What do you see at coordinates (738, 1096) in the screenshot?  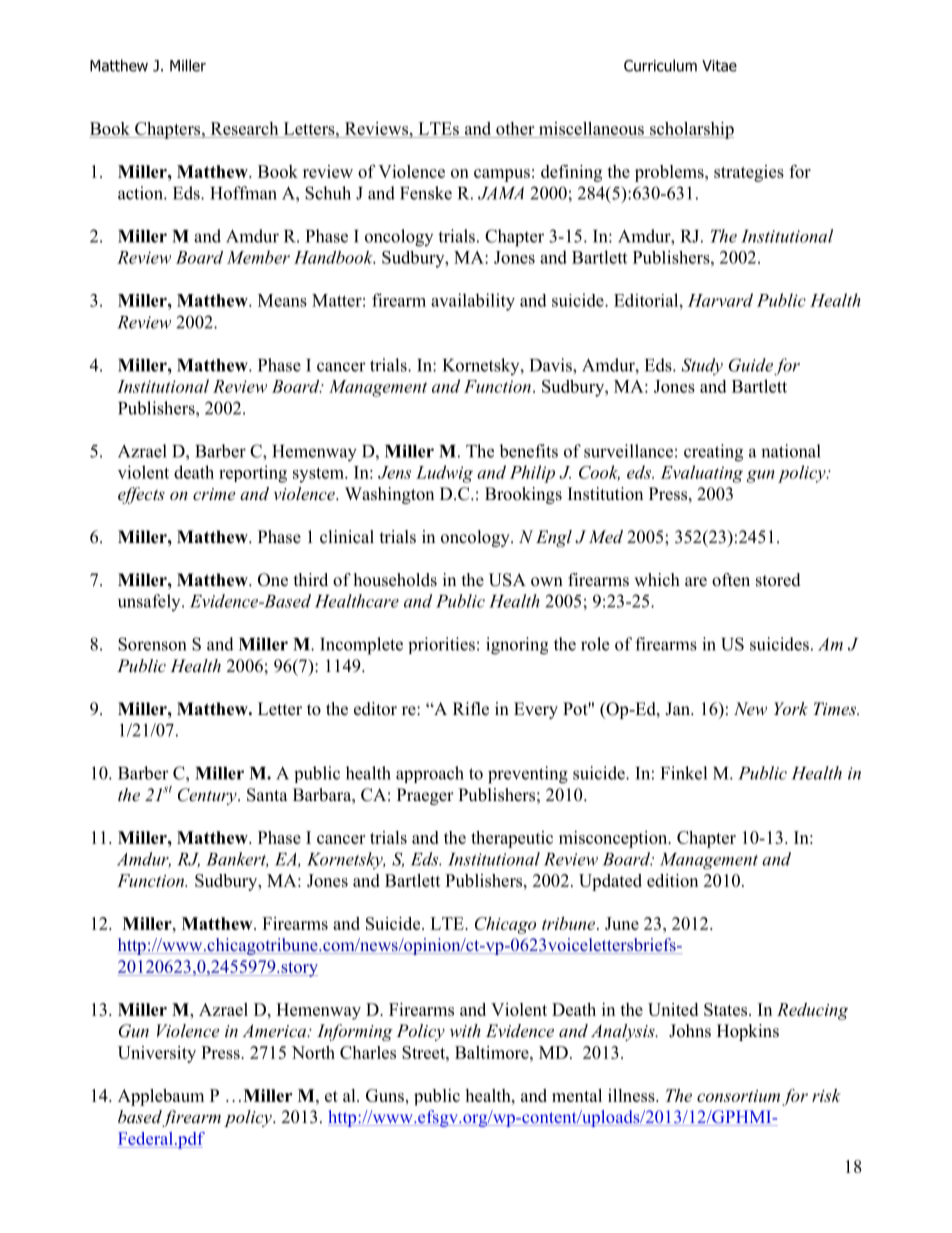 I see `consortium` at bounding box center [738, 1096].
